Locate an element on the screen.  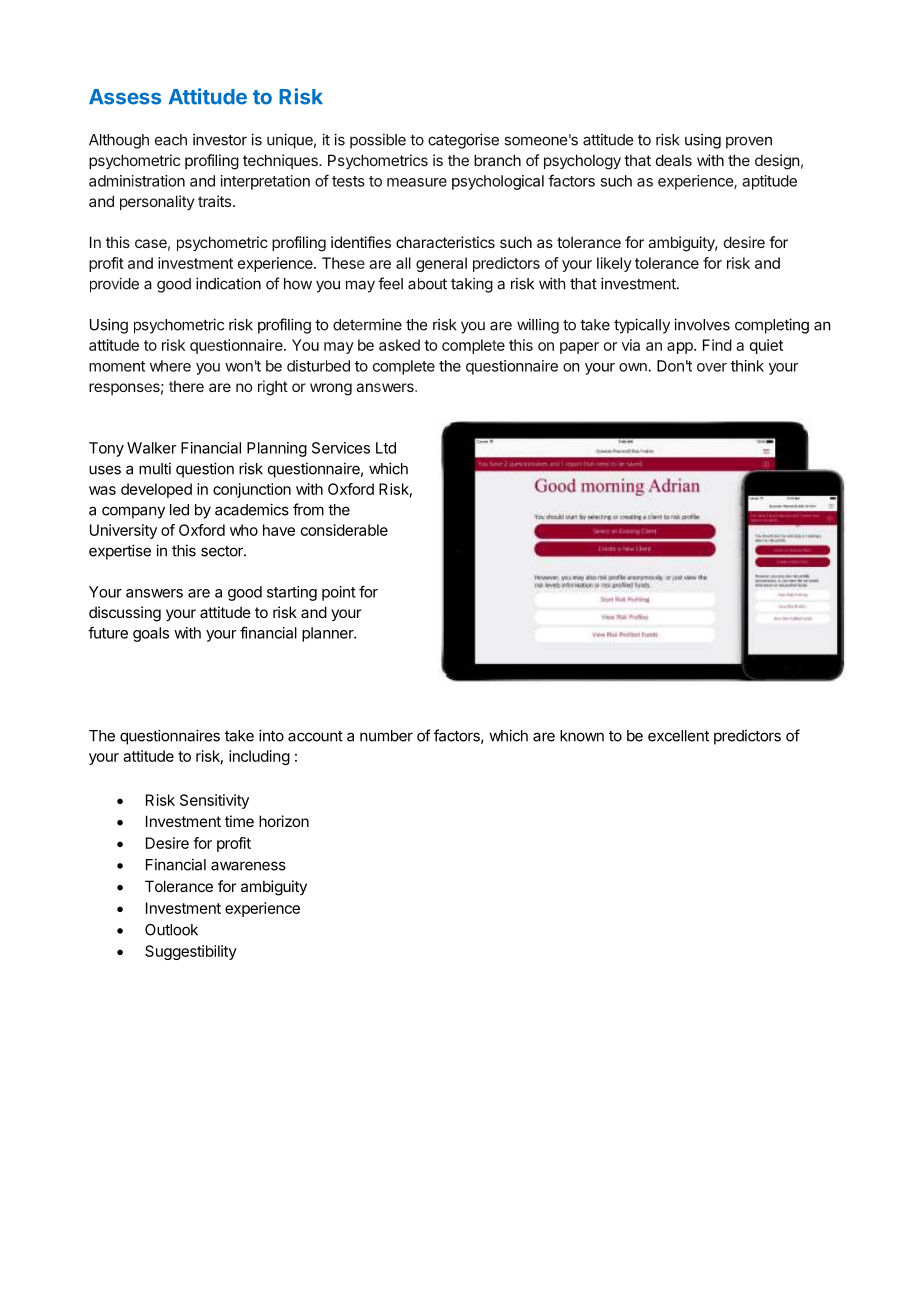
each is located at coordinates (171, 140).
